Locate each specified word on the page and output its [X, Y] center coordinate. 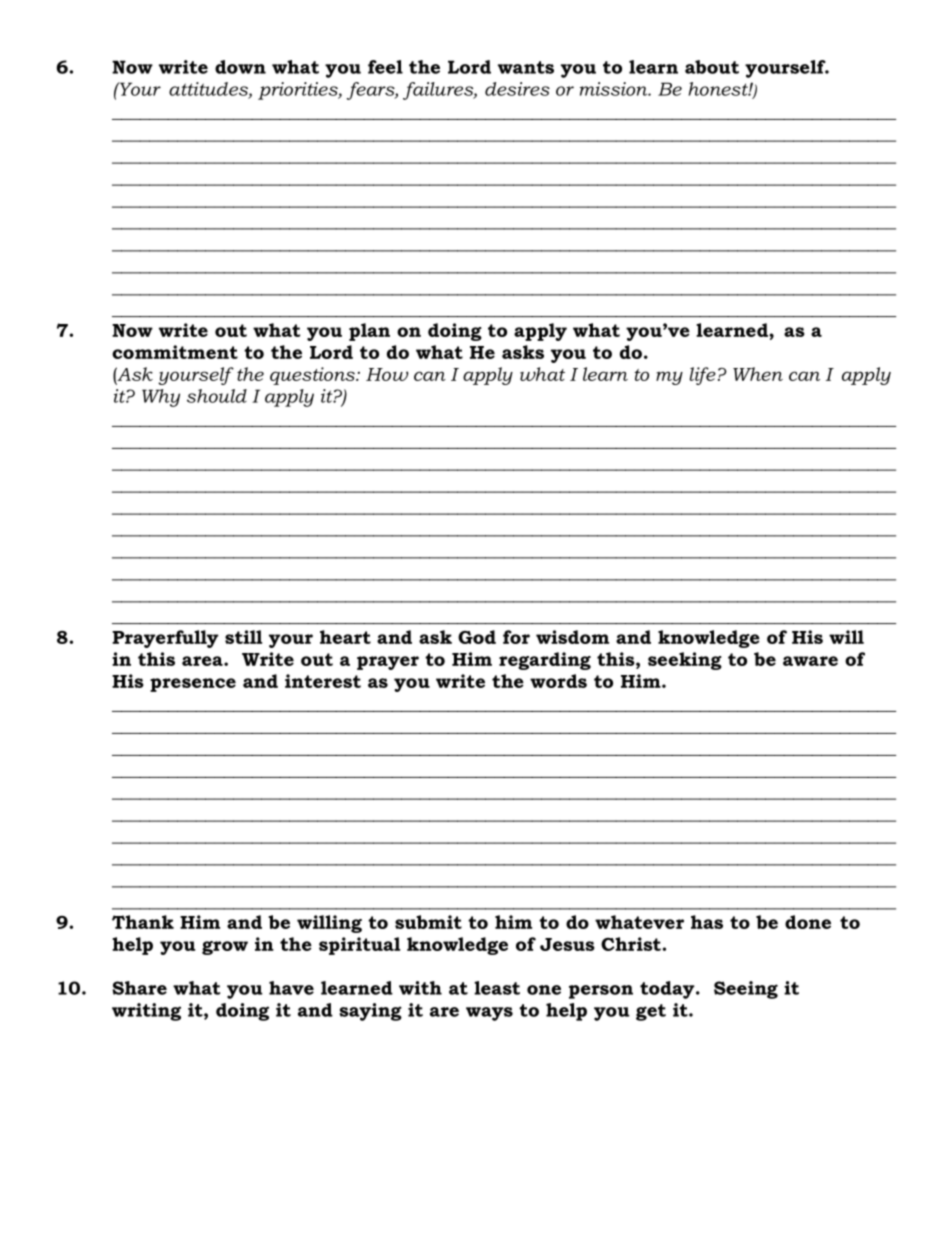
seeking [685, 661]
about [712, 67]
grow [225, 948]
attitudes [209, 90]
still [243, 637]
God [477, 637]
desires [517, 89]
